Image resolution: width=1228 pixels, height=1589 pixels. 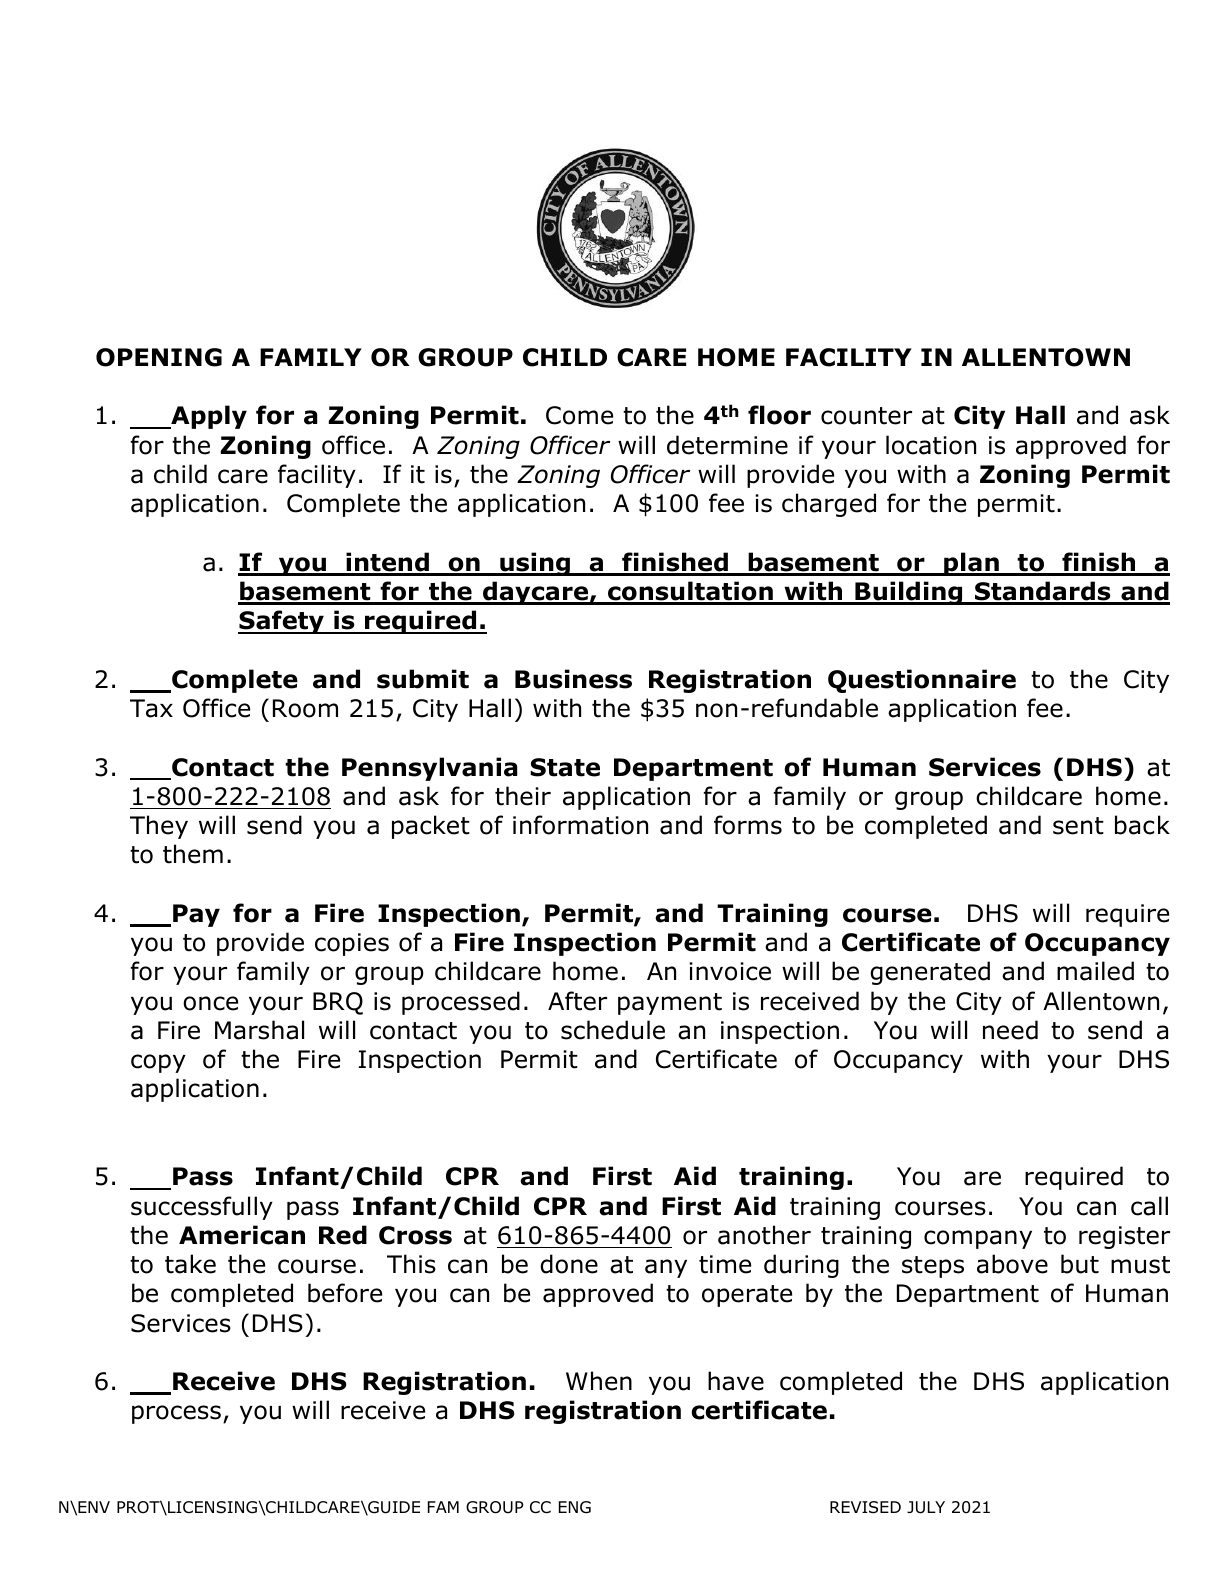 What do you see at coordinates (1095, 971) in the image?
I see `mailed` at bounding box center [1095, 971].
